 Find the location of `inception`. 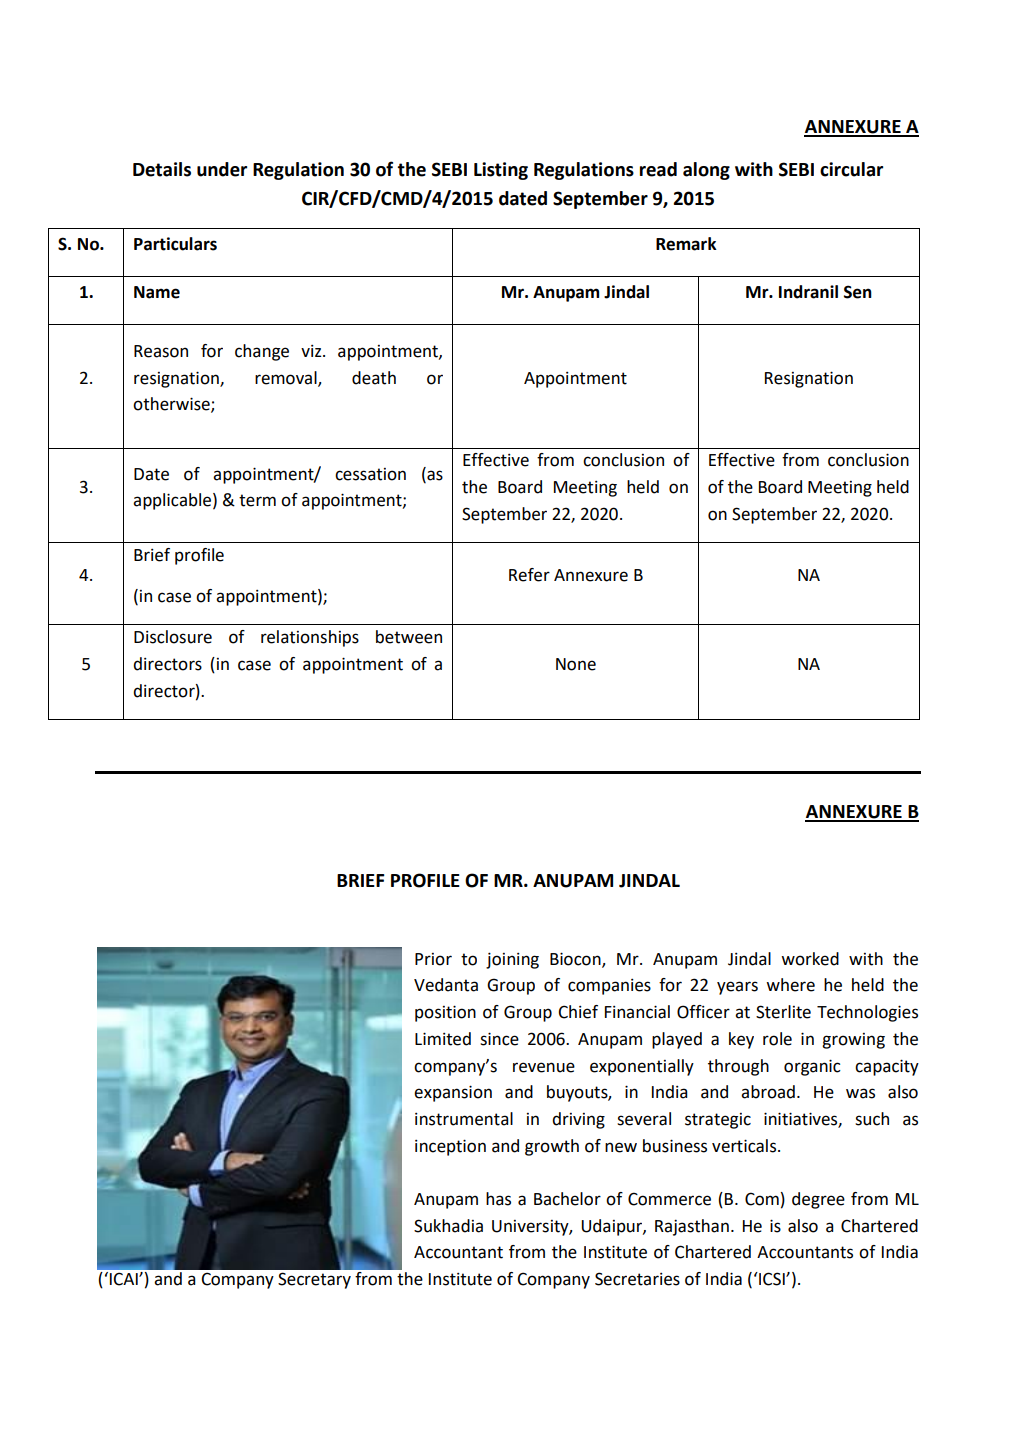

inception is located at coordinates (450, 1147).
